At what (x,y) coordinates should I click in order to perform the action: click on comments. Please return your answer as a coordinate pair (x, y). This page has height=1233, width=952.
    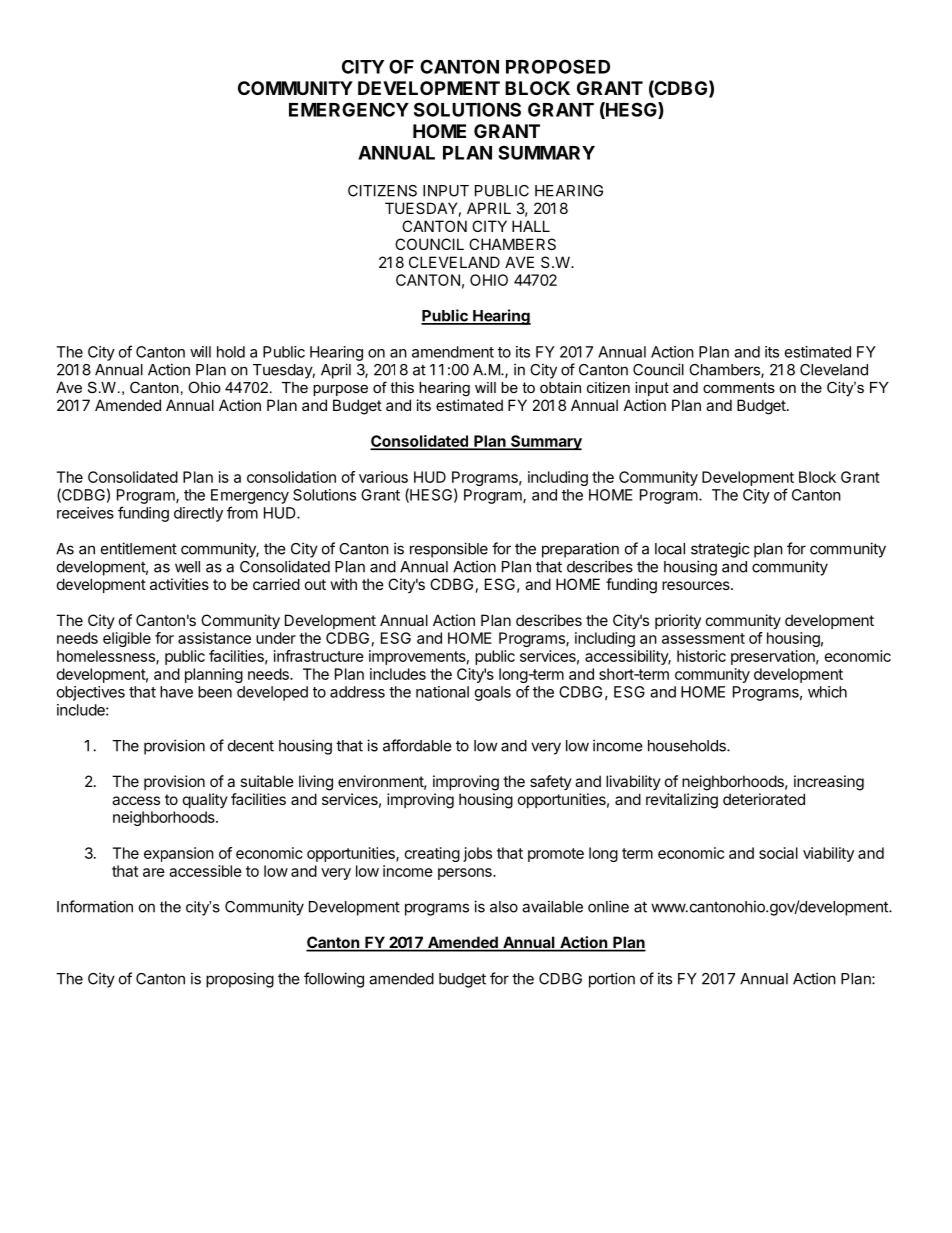
    Looking at the image, I should click on (739, 387).
